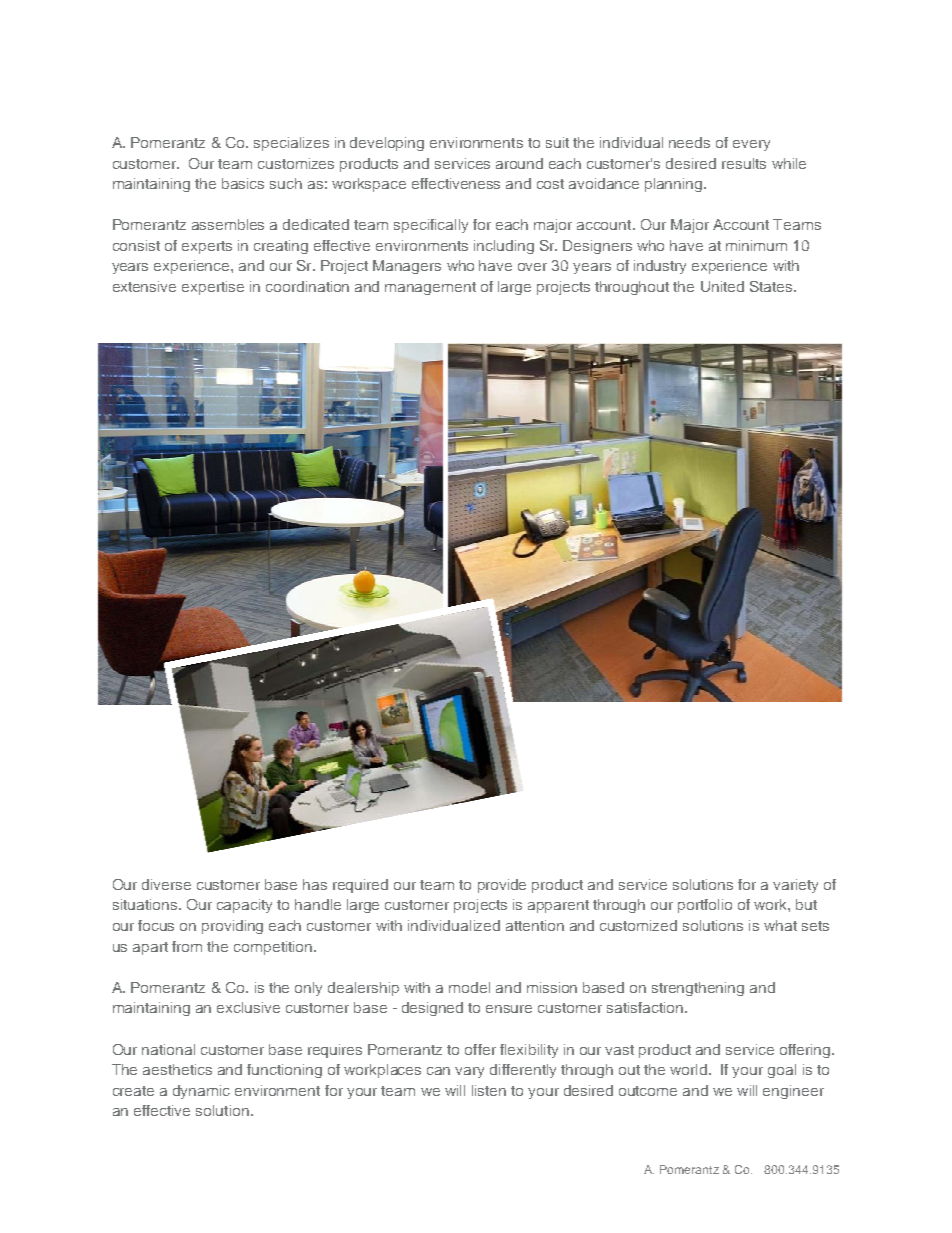 This page has height=1233, width=952. What do you see at coordinates (430, 288) in the page?
I see `management` at bounding box center [430, 288].
